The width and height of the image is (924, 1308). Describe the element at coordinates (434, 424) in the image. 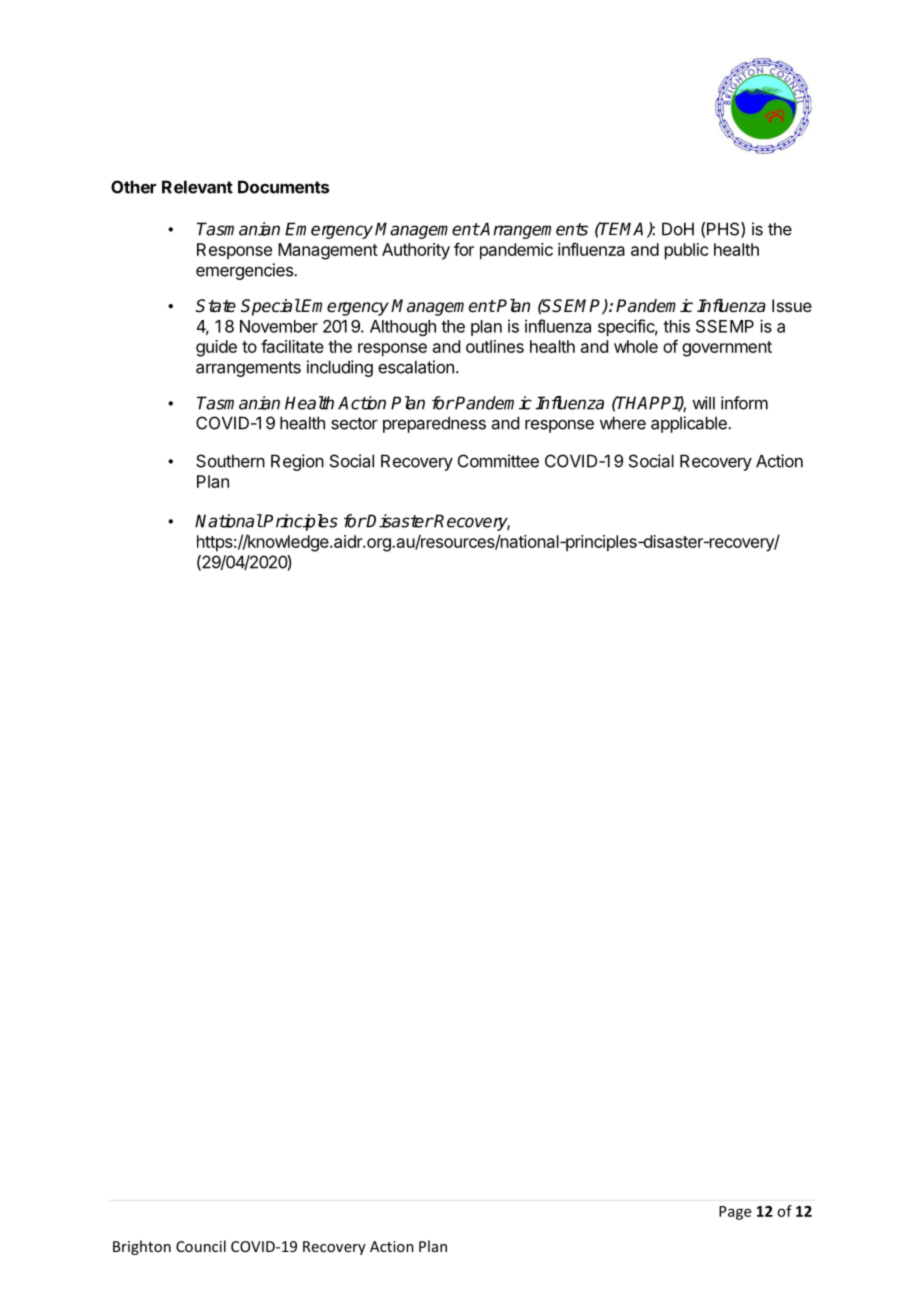

I see `preparedness` at that location.
